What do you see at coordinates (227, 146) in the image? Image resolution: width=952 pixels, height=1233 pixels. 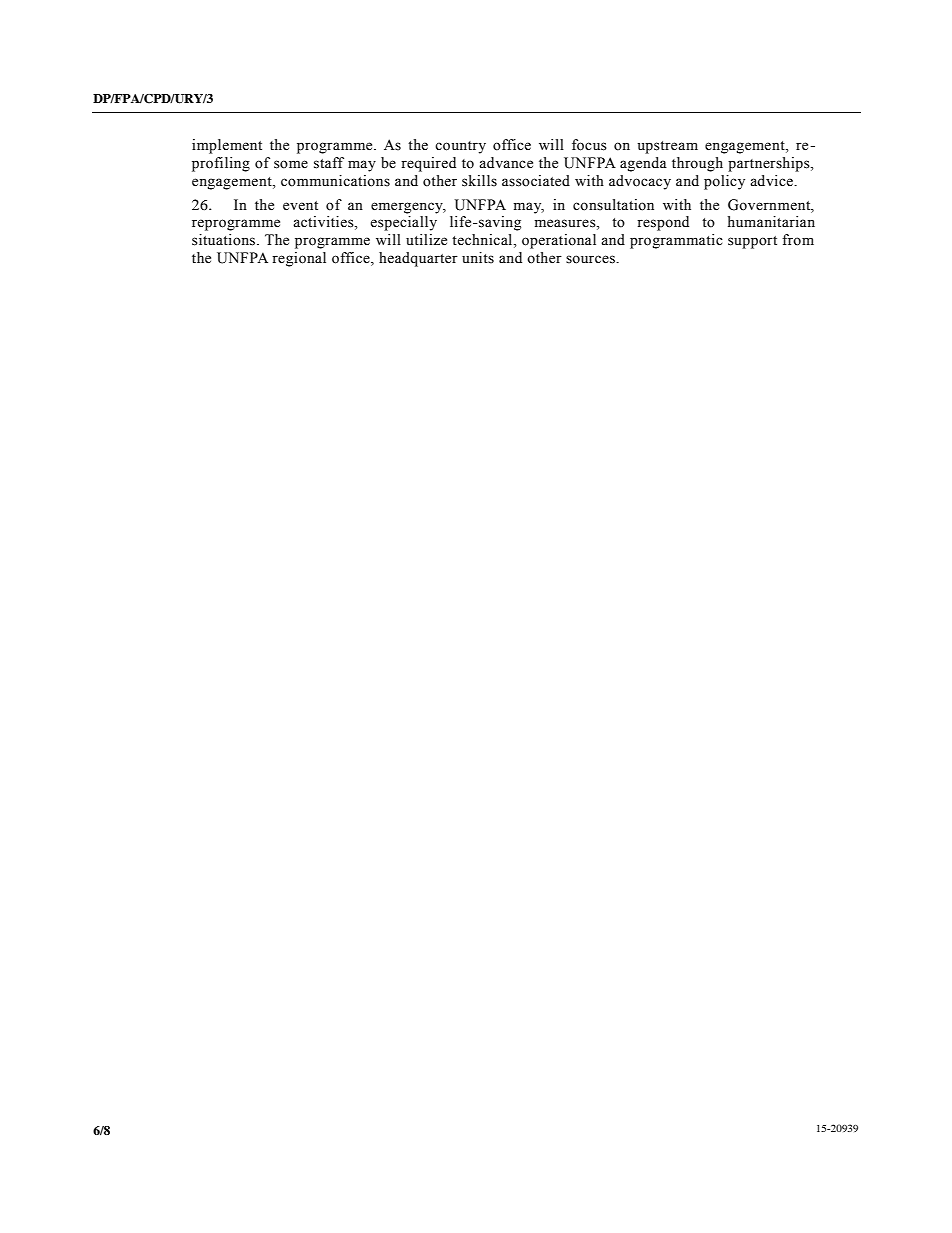 I see `implement` at bounding box center [227, 146].
